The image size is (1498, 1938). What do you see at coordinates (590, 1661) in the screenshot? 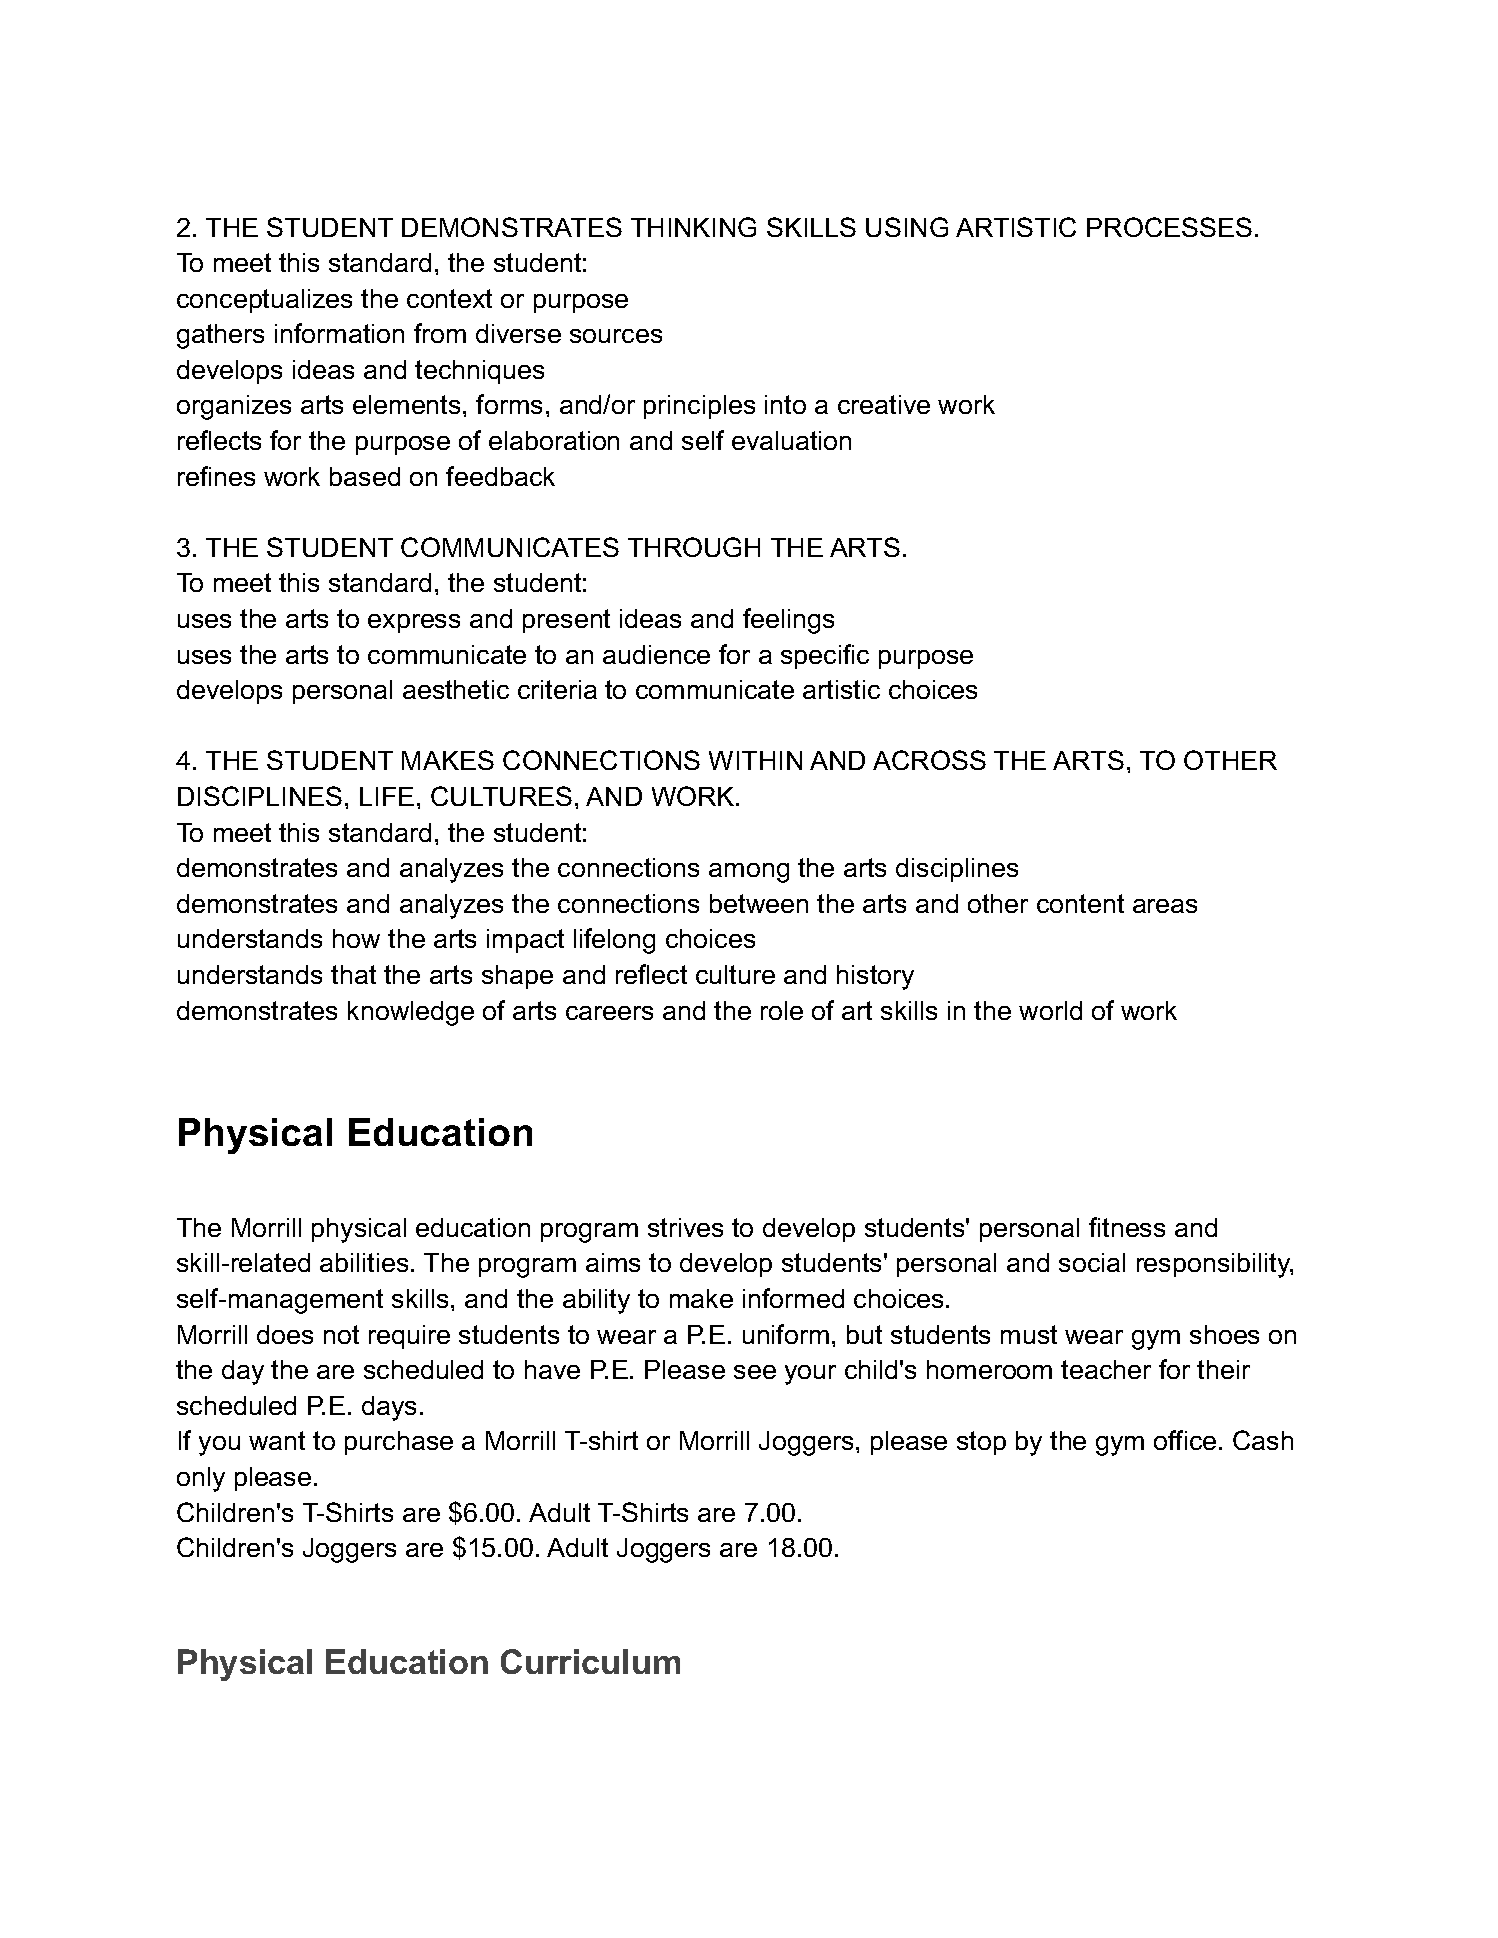
I see `Curriculum` at bounding box center [590, 1661].
